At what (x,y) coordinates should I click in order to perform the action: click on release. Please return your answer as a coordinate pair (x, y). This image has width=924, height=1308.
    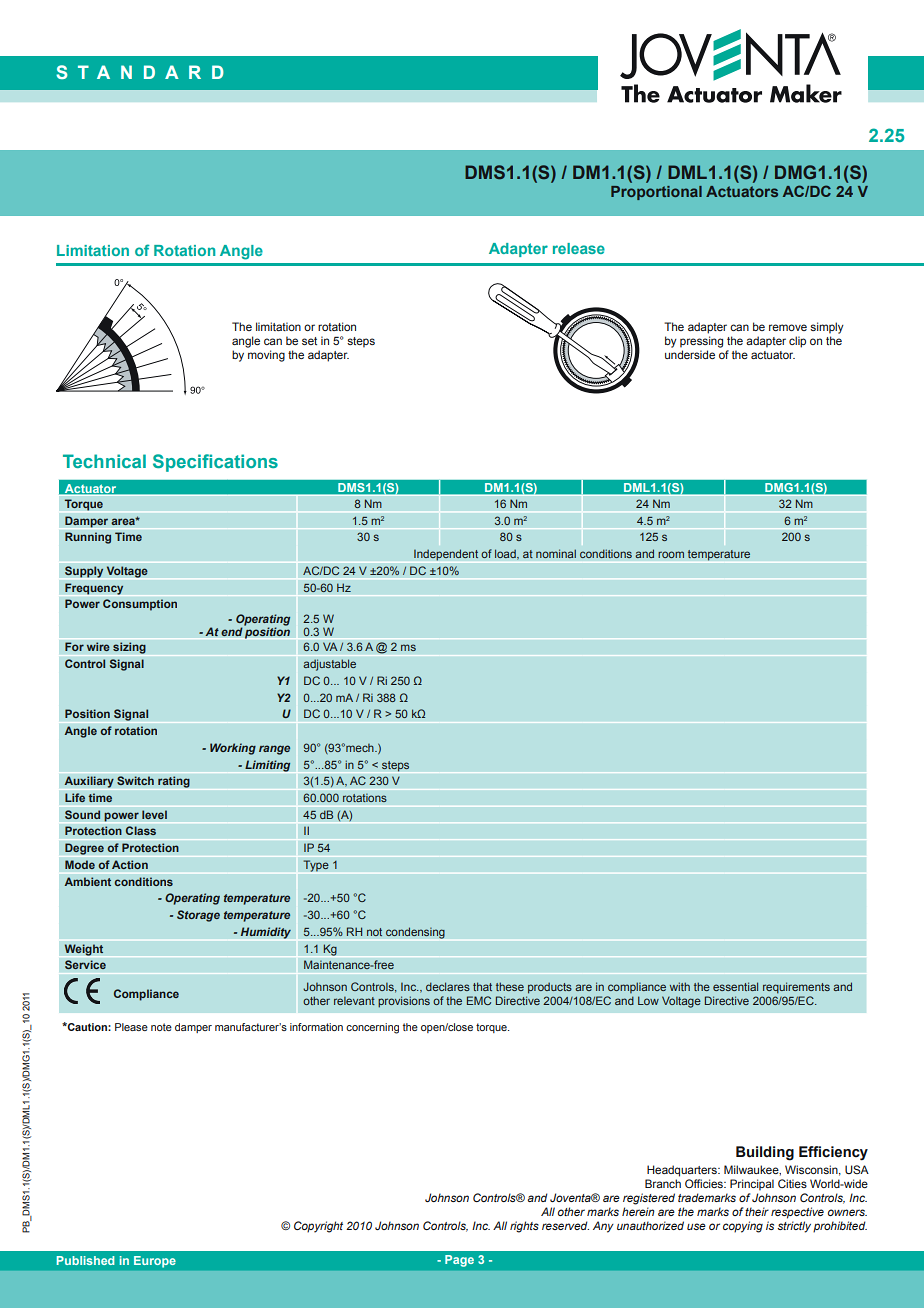
    Looking at the image, I should click on (579, 248).
